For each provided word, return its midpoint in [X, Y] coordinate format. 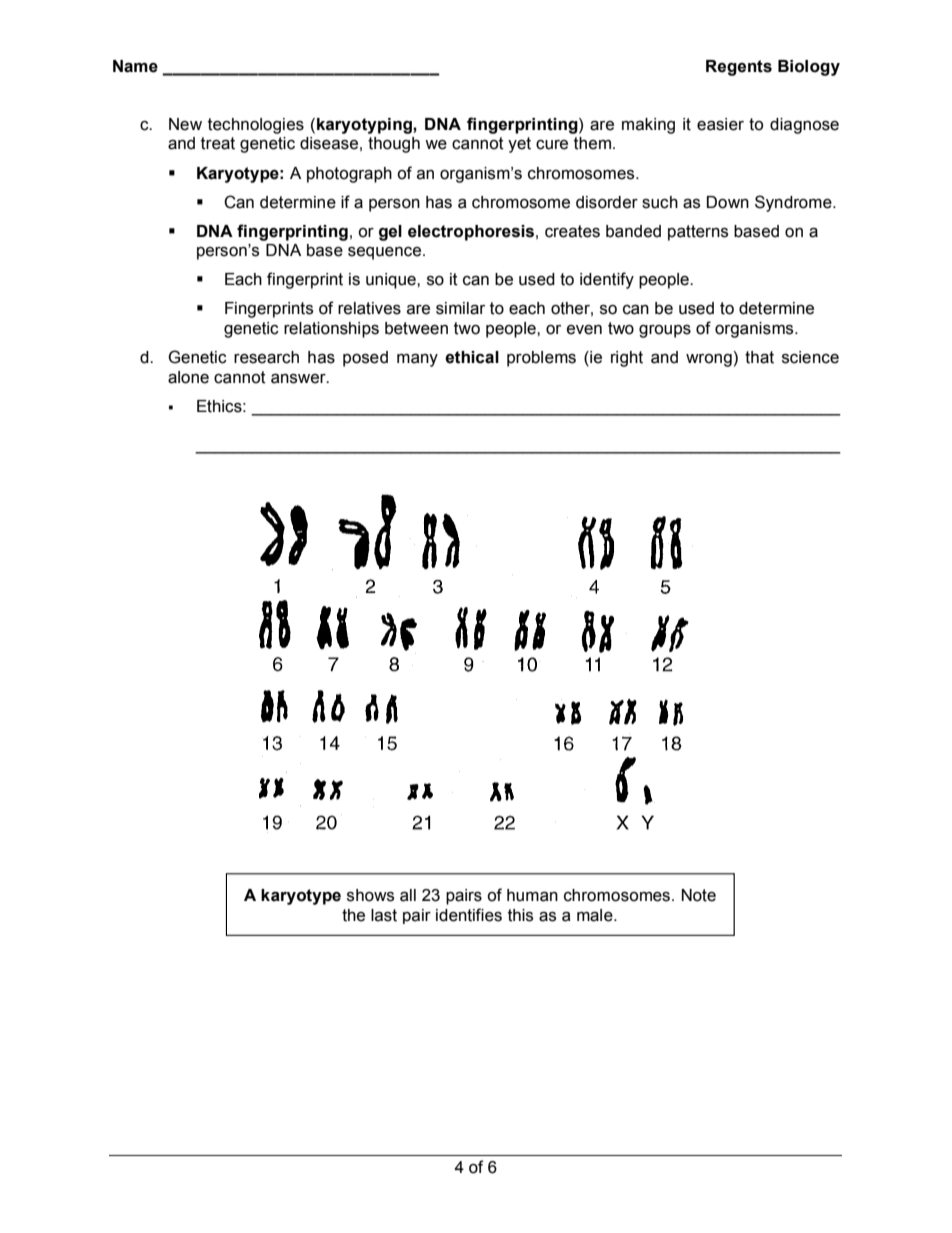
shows [370, 895]
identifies [469, 915]
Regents [739, 68]
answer [299, 378]
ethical [472, 357]
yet [519, 145]
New [185, 124]
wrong [709, 360]
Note [699, 895]
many [417, 360]
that [759, 357]
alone [188, 377]
